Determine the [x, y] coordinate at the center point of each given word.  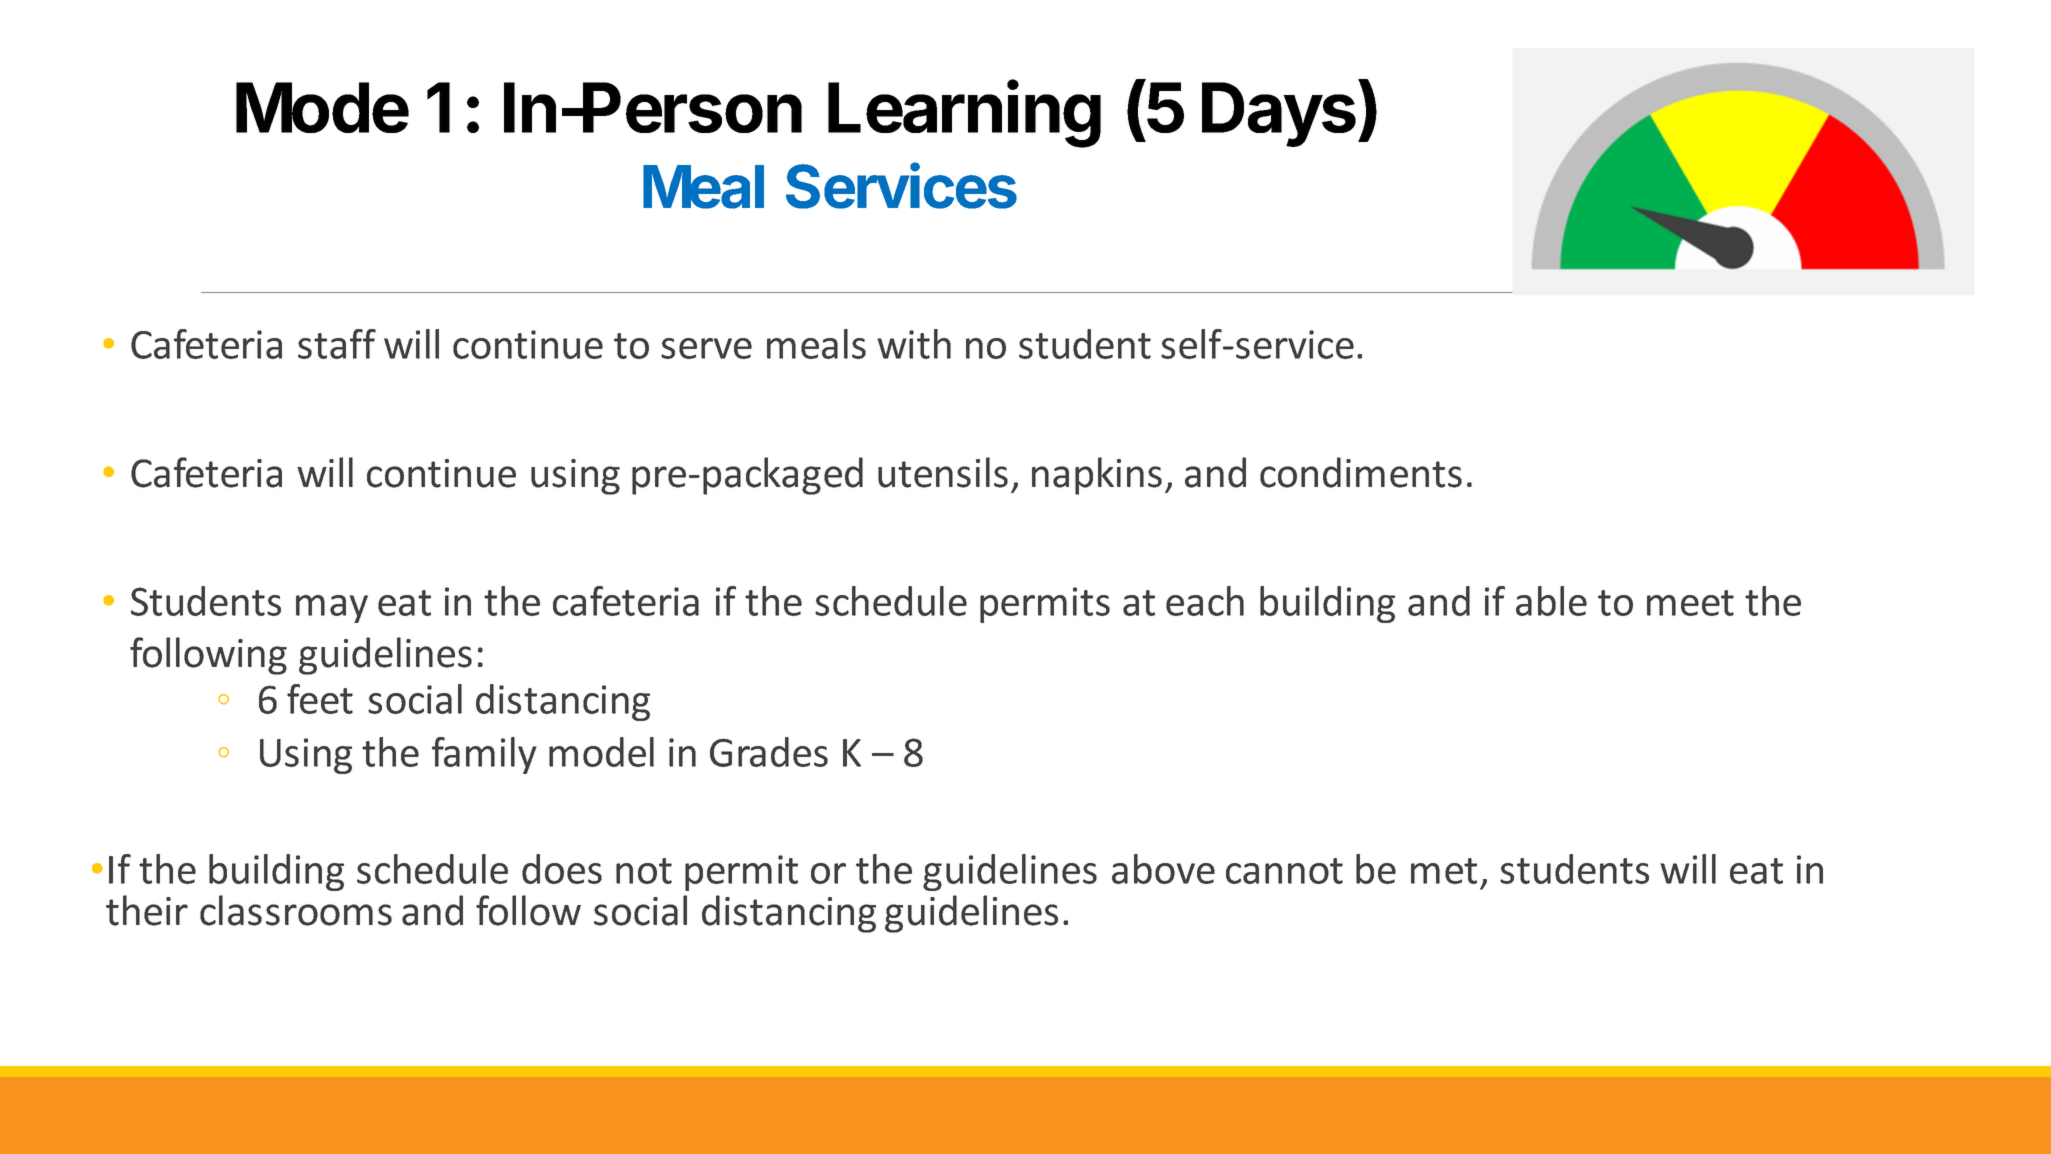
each [1205, 601]
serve [706, 348]
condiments [1361, 472]
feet [320, 699]
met [1444, 871]
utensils [943, 472]
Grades [769, 752]
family [484, 755]
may [332, 609]
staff [337, 344]
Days [1279, 114]
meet [1690, 603]
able [1551, 601]
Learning [964, 114]
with [914, 344]
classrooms [296, 910]
